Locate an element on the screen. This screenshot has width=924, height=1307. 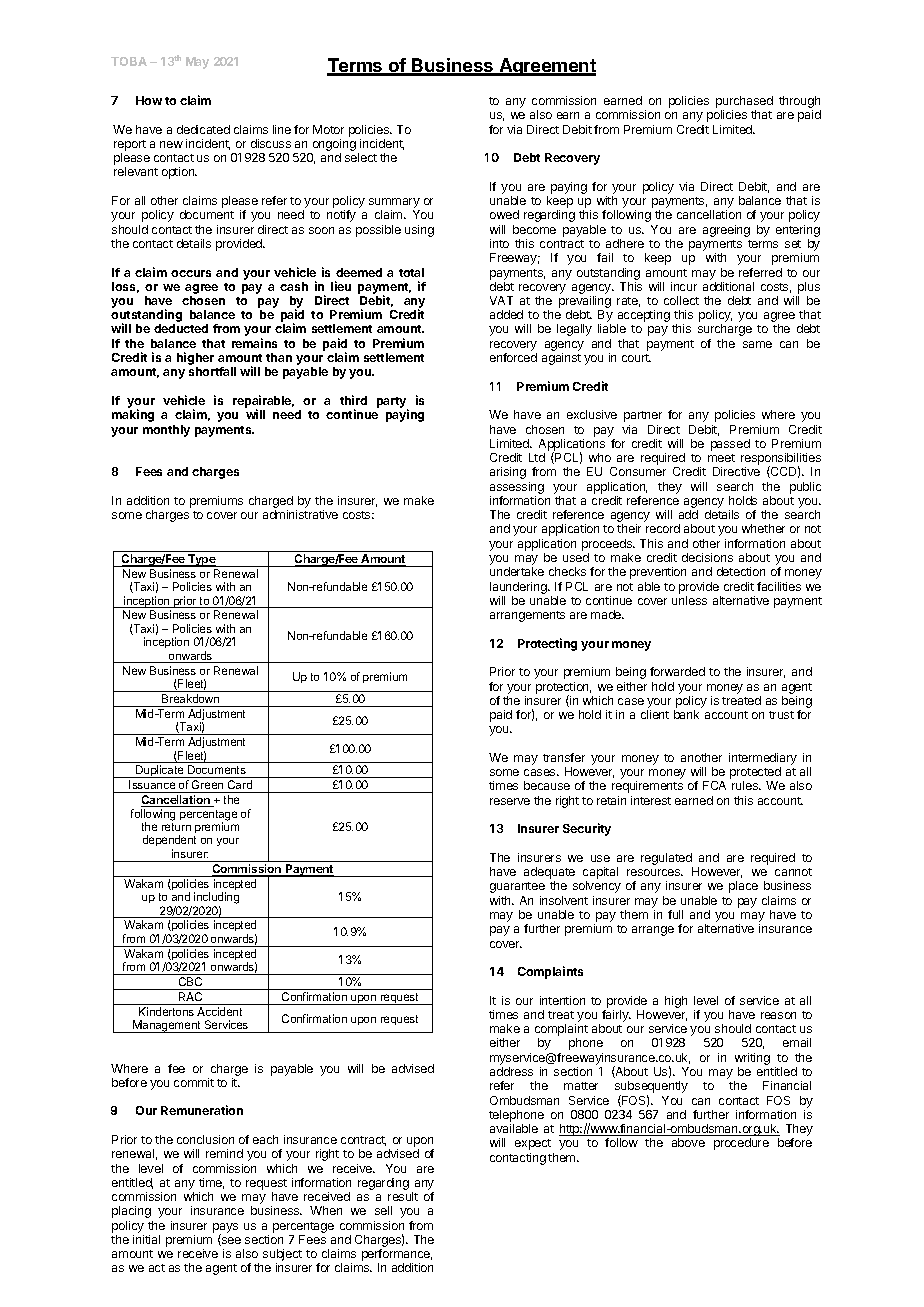
place is located at coordinates (743, 887).
